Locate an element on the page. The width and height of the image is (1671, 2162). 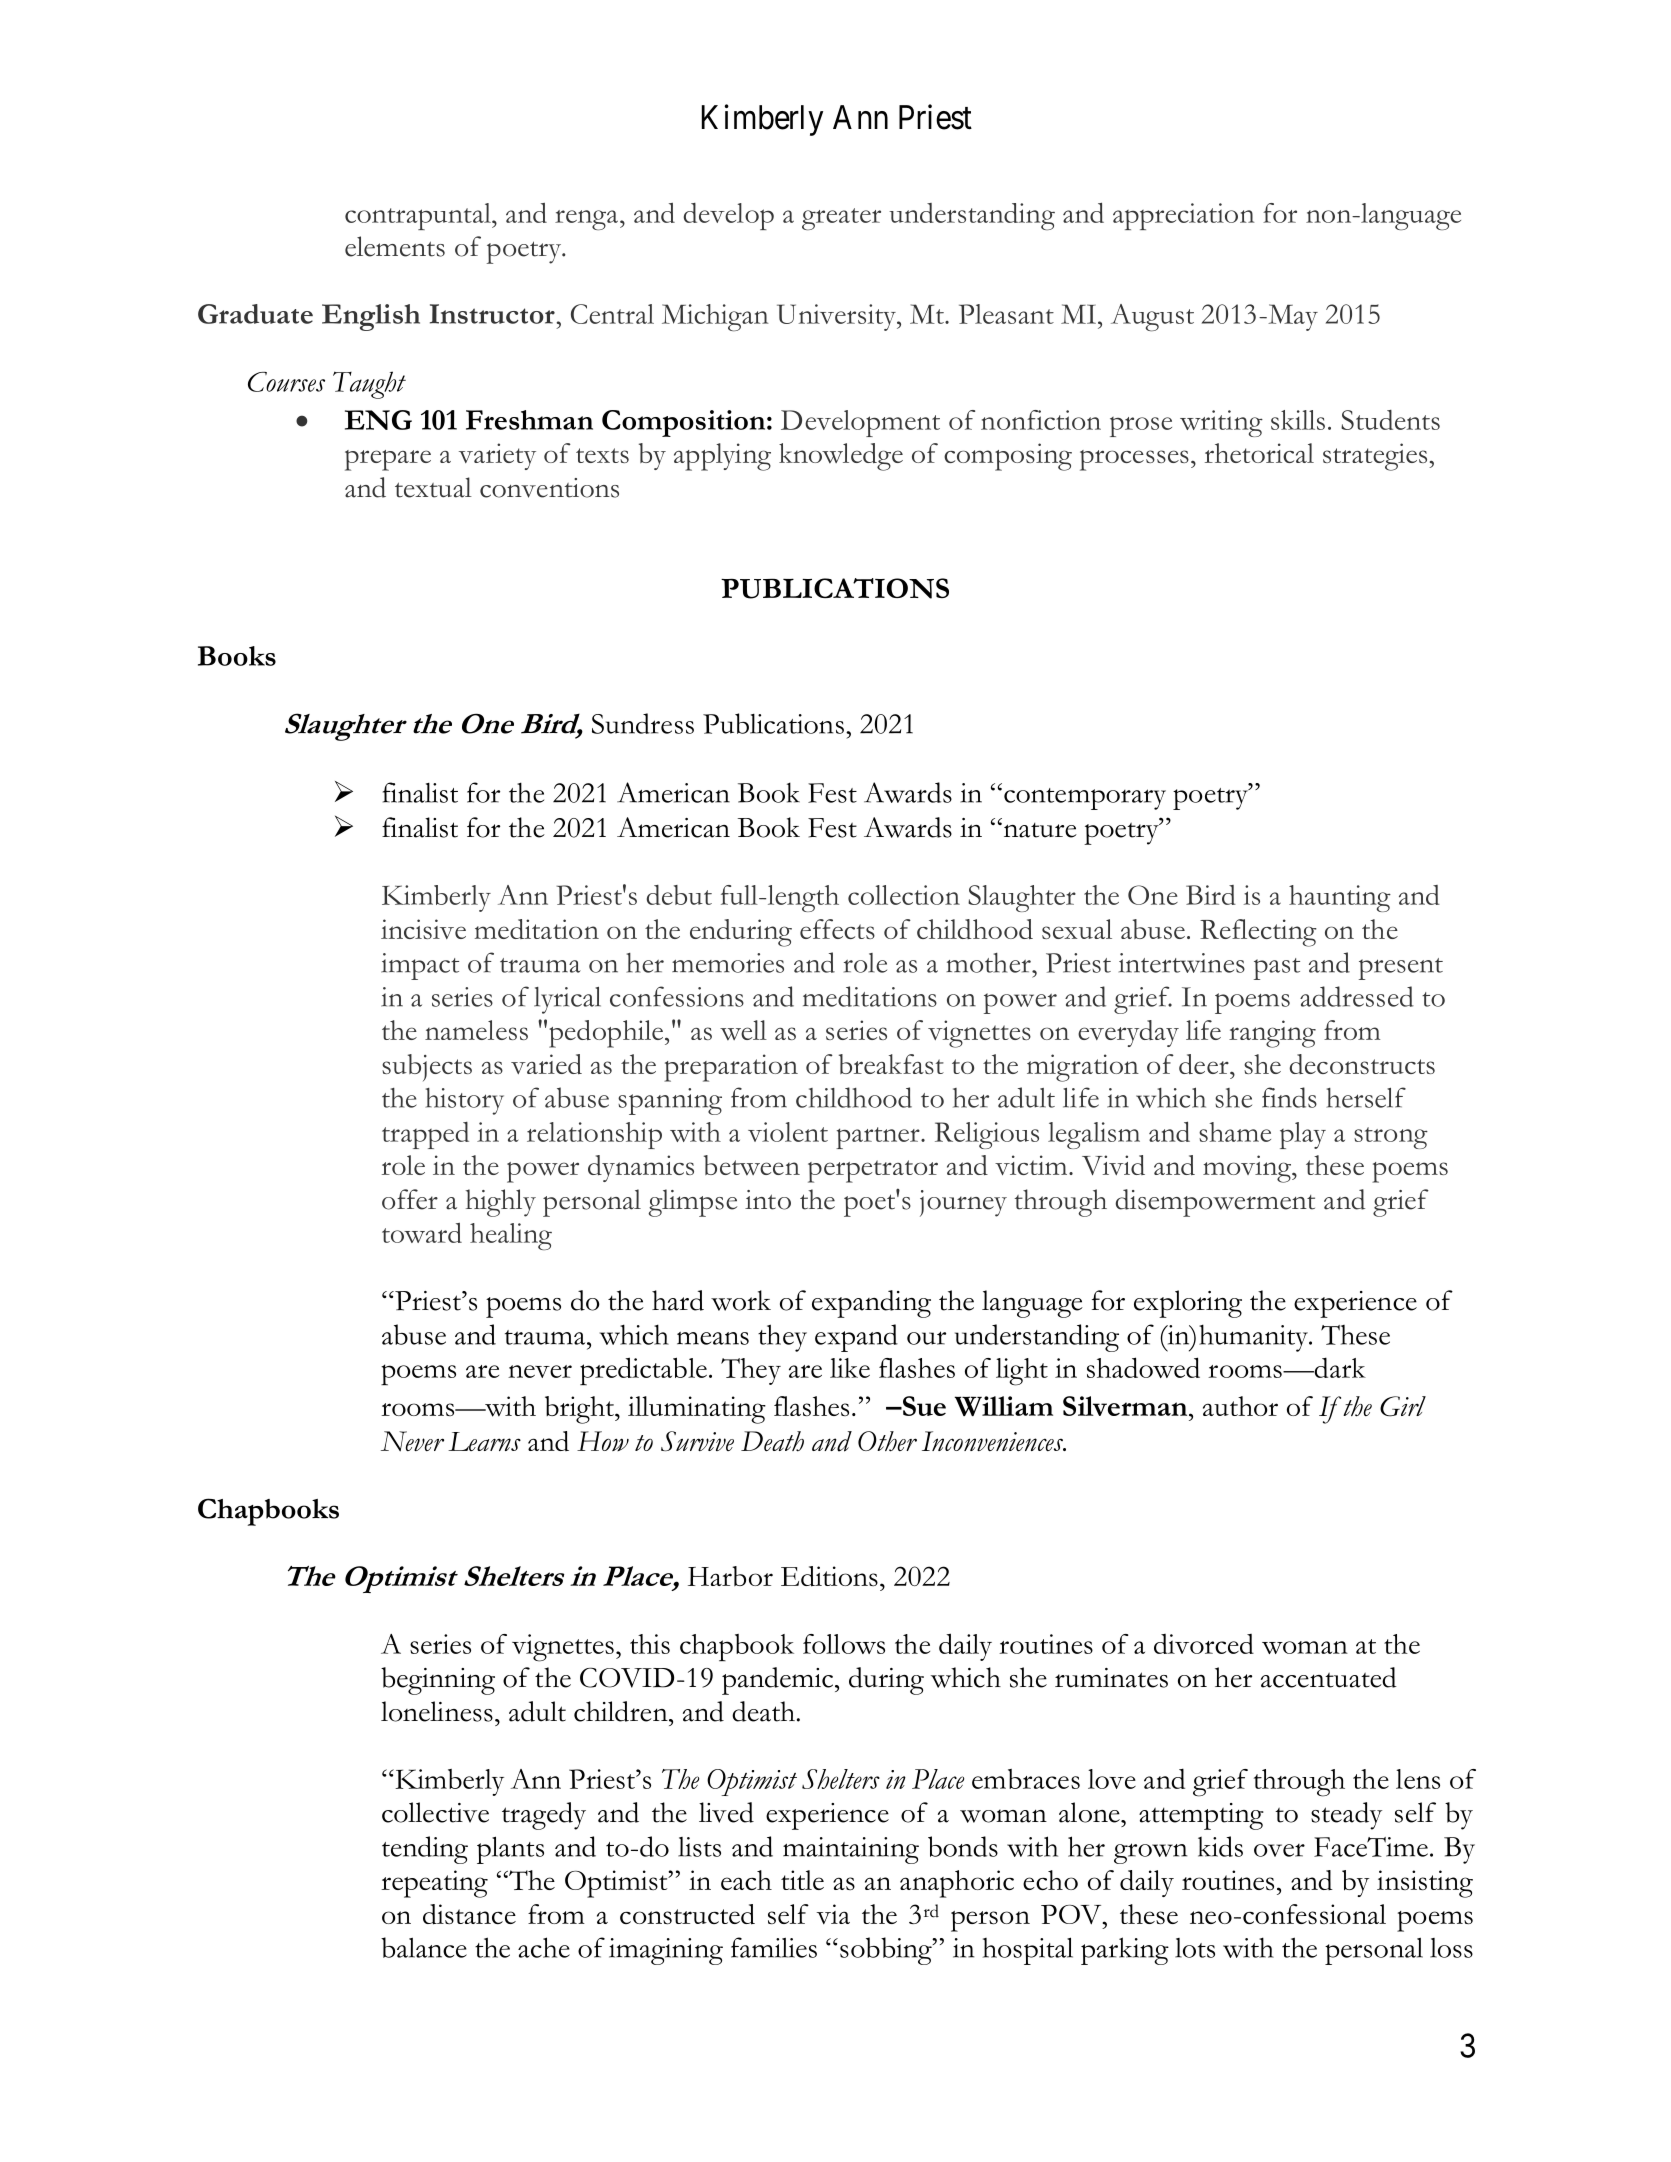
via is located at coordinates (833, 1914).
